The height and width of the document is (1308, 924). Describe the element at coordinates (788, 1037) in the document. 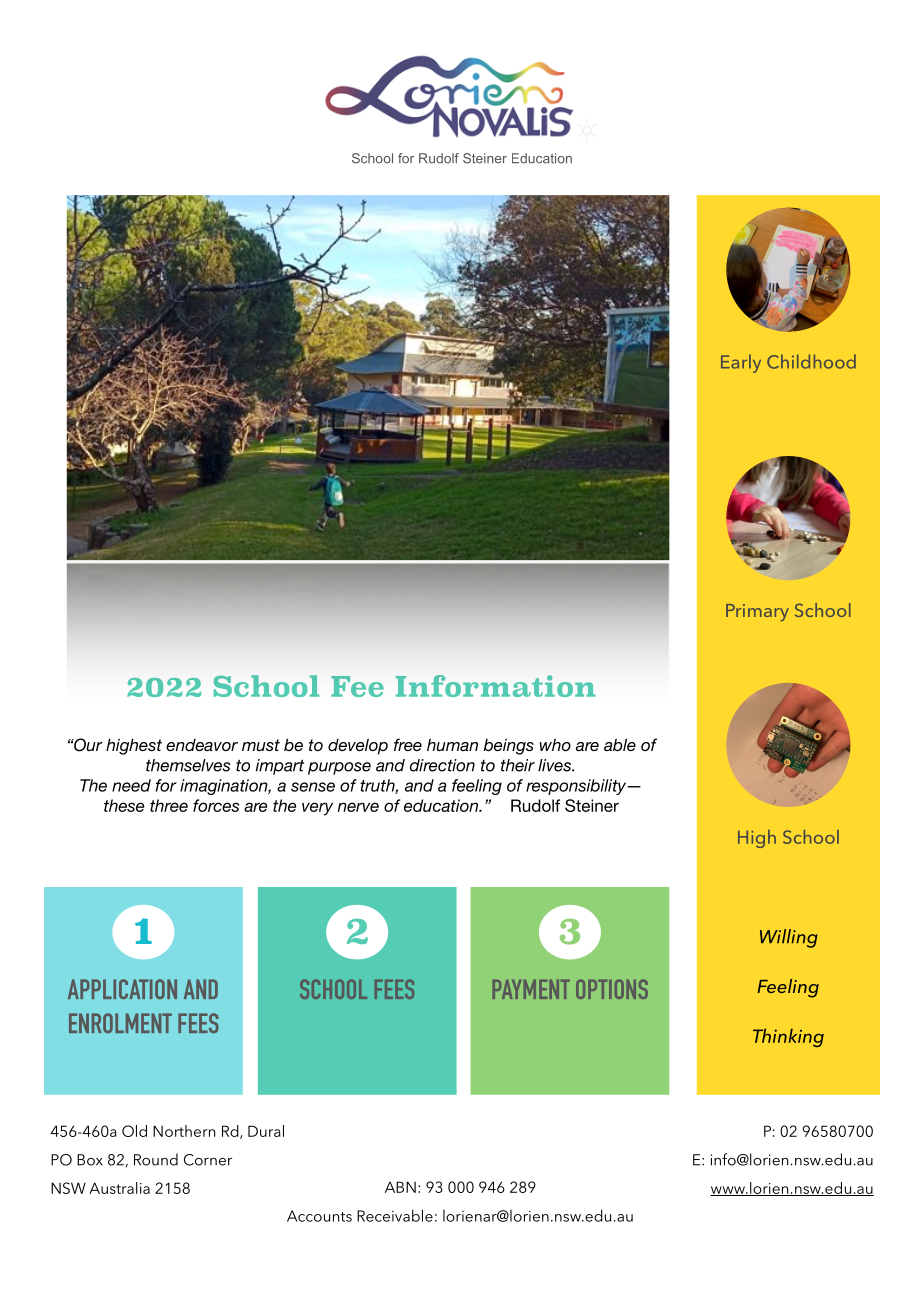

I see `Thinking` at that location.
